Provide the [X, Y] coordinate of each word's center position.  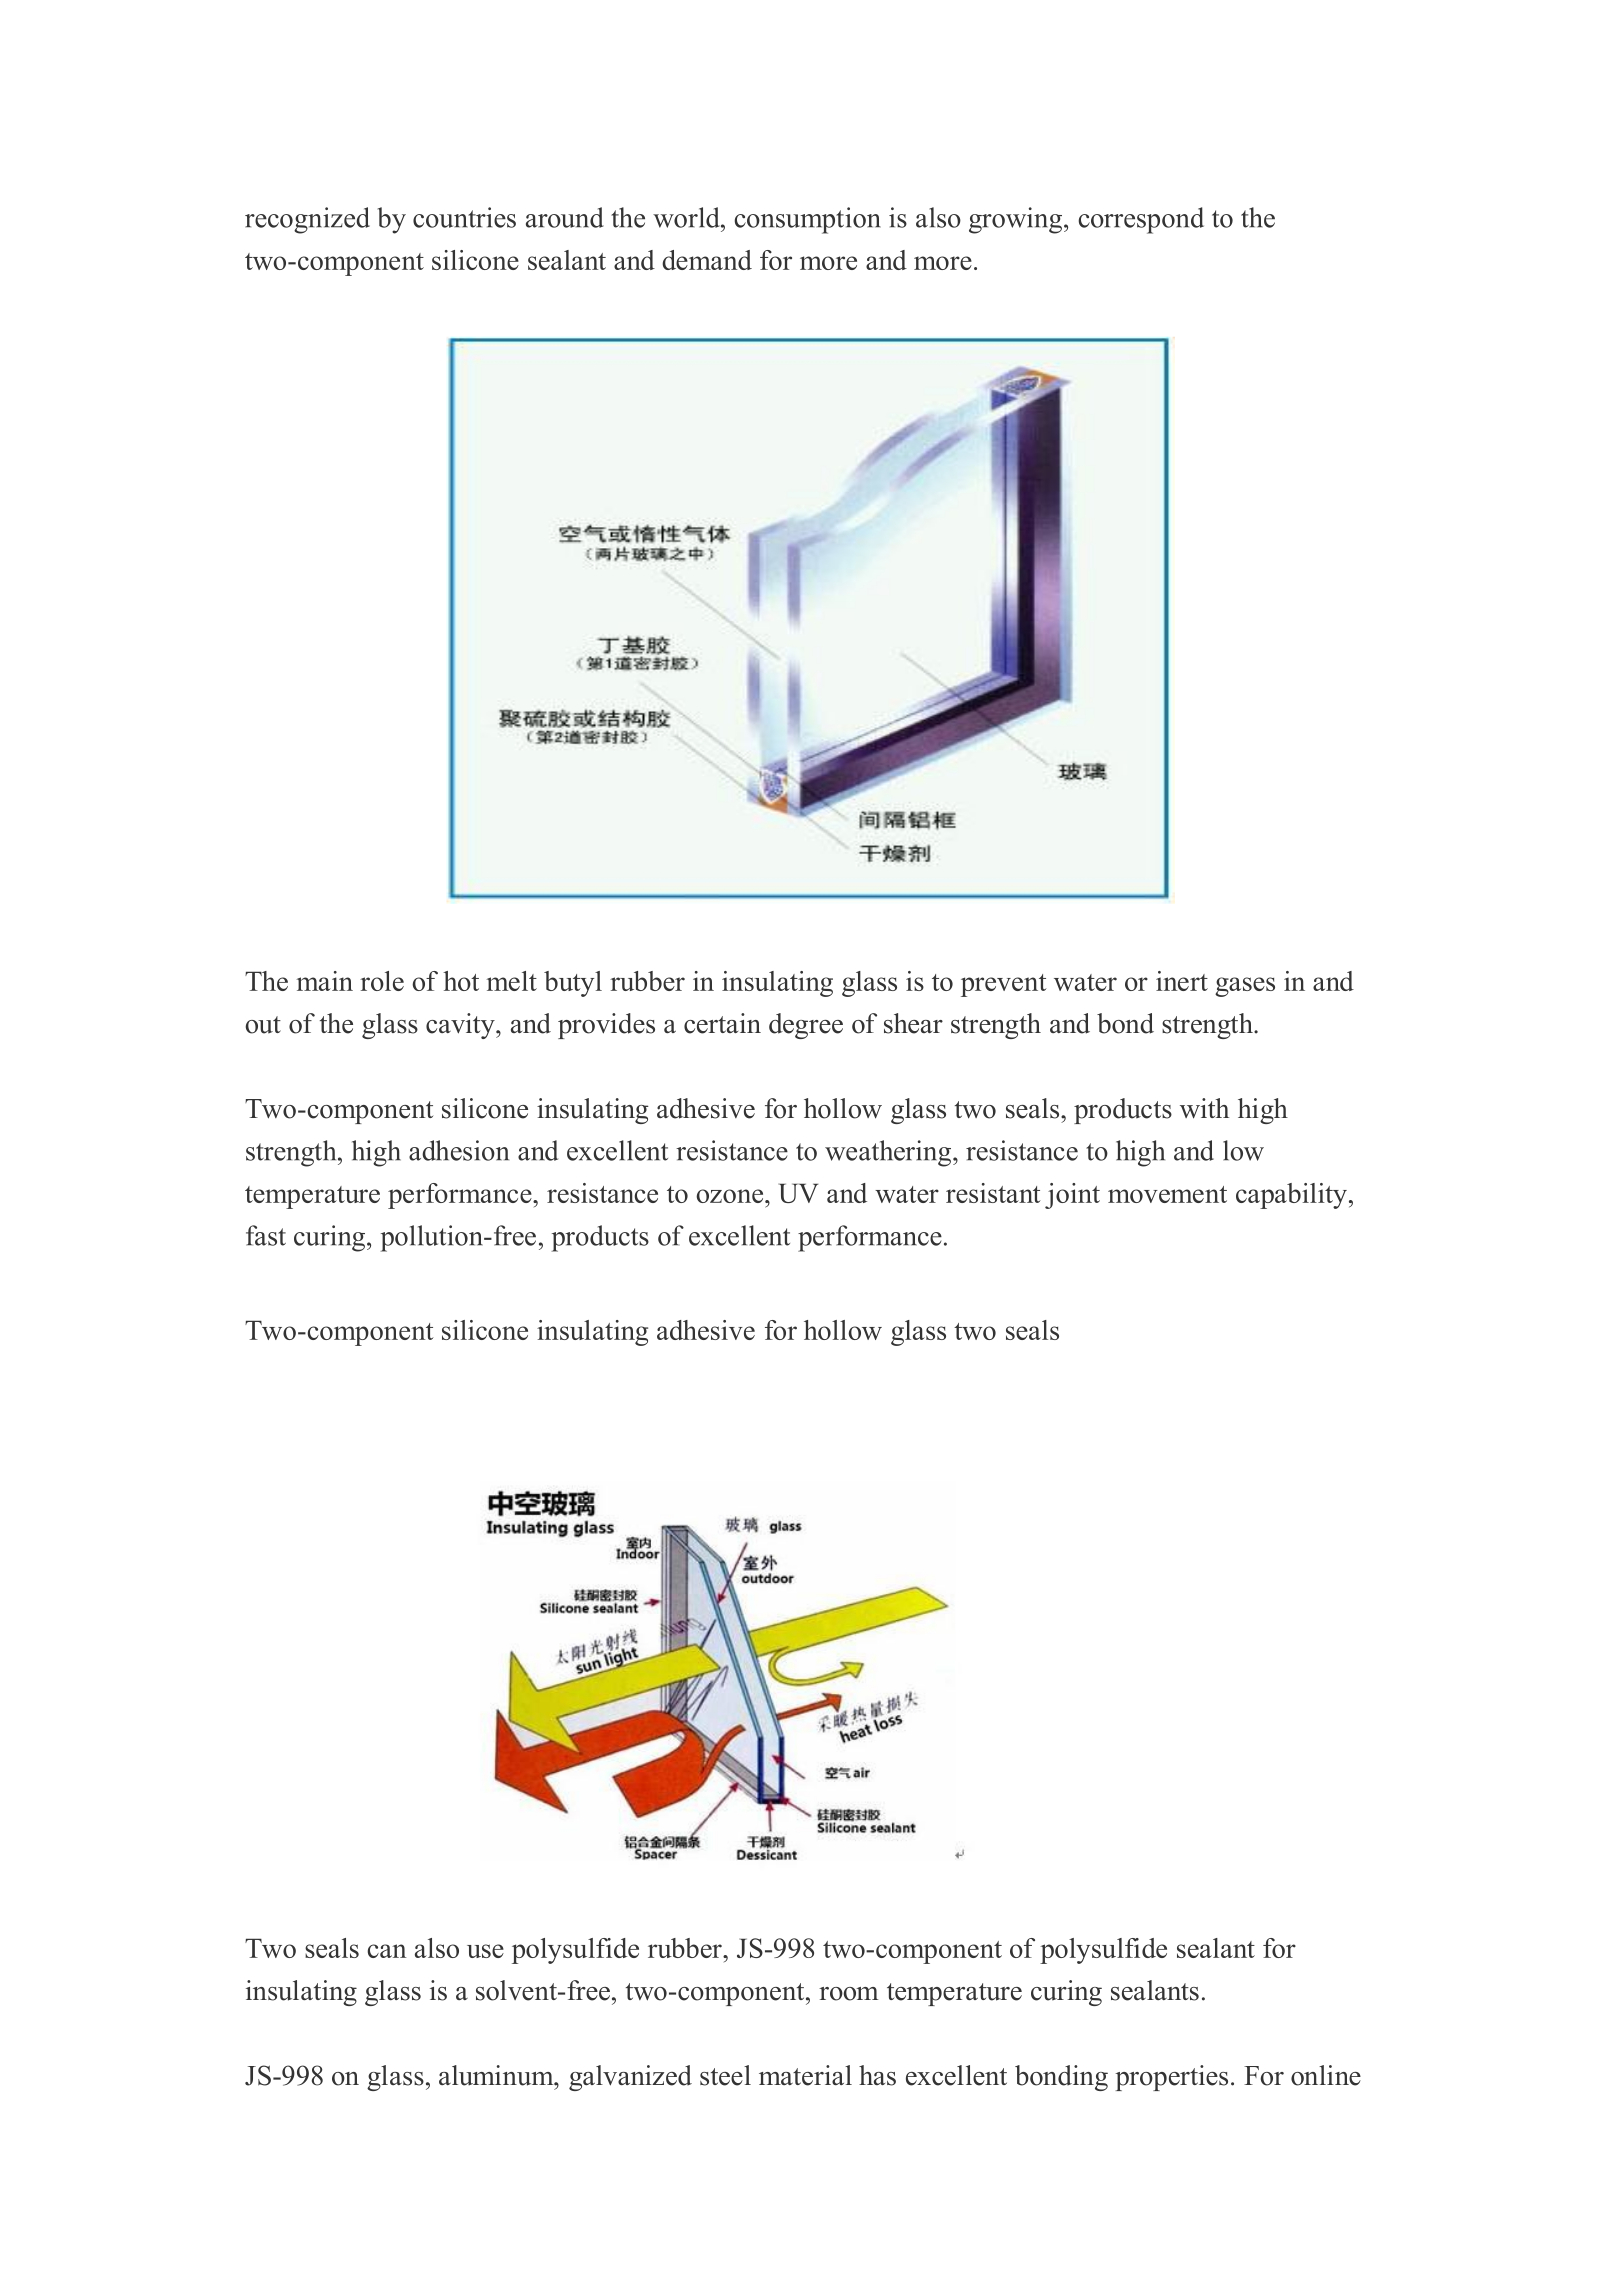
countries [464, 217]
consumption [807, 220]
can [387, 1951]
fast [266, 1235]
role [382, 981]
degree [806, 1026]
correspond [1141, 220]
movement [1167, 1194]
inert [1182, 981]
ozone [731, 1196]
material [805, 2075]
